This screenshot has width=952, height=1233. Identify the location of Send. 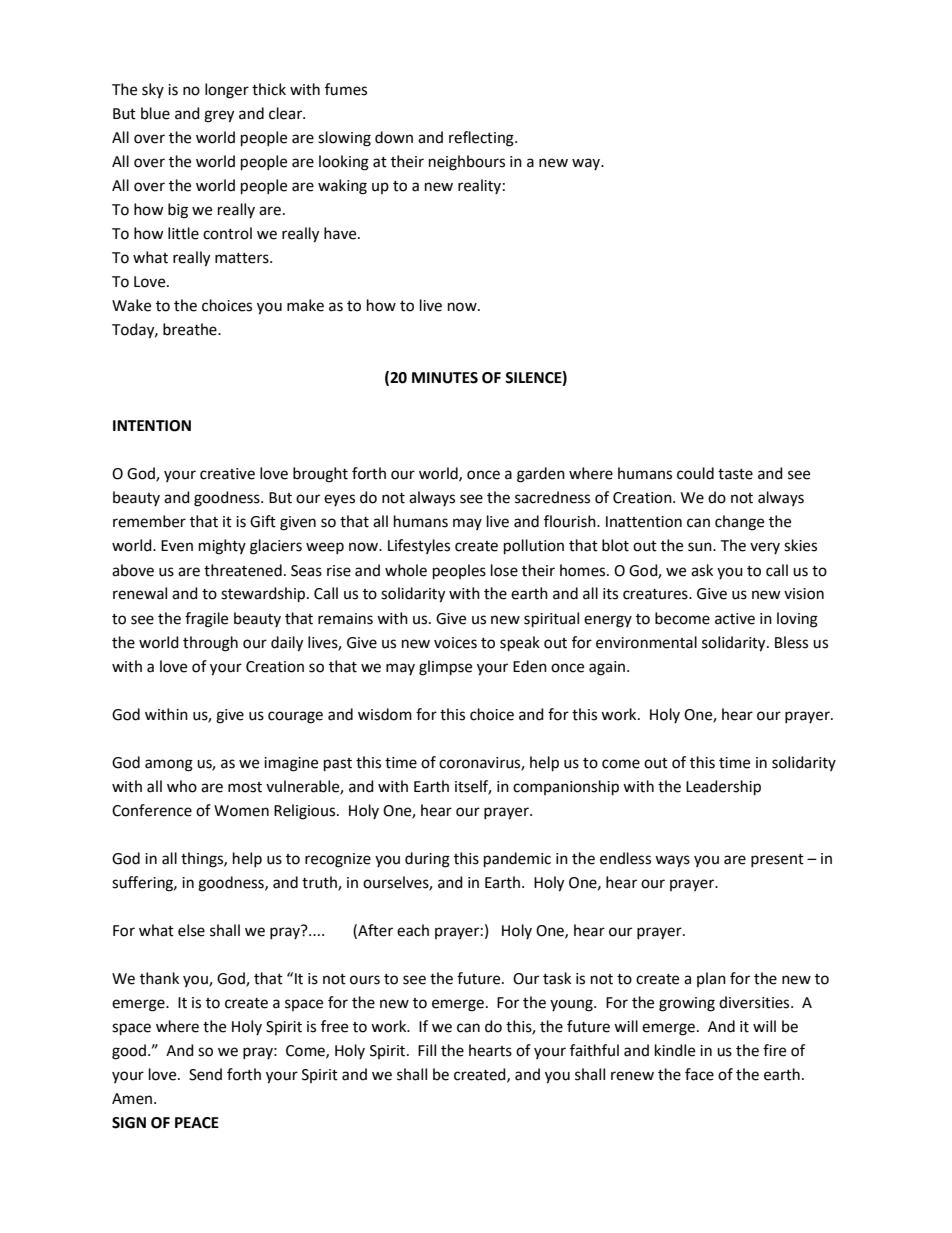
(205, 1074).
